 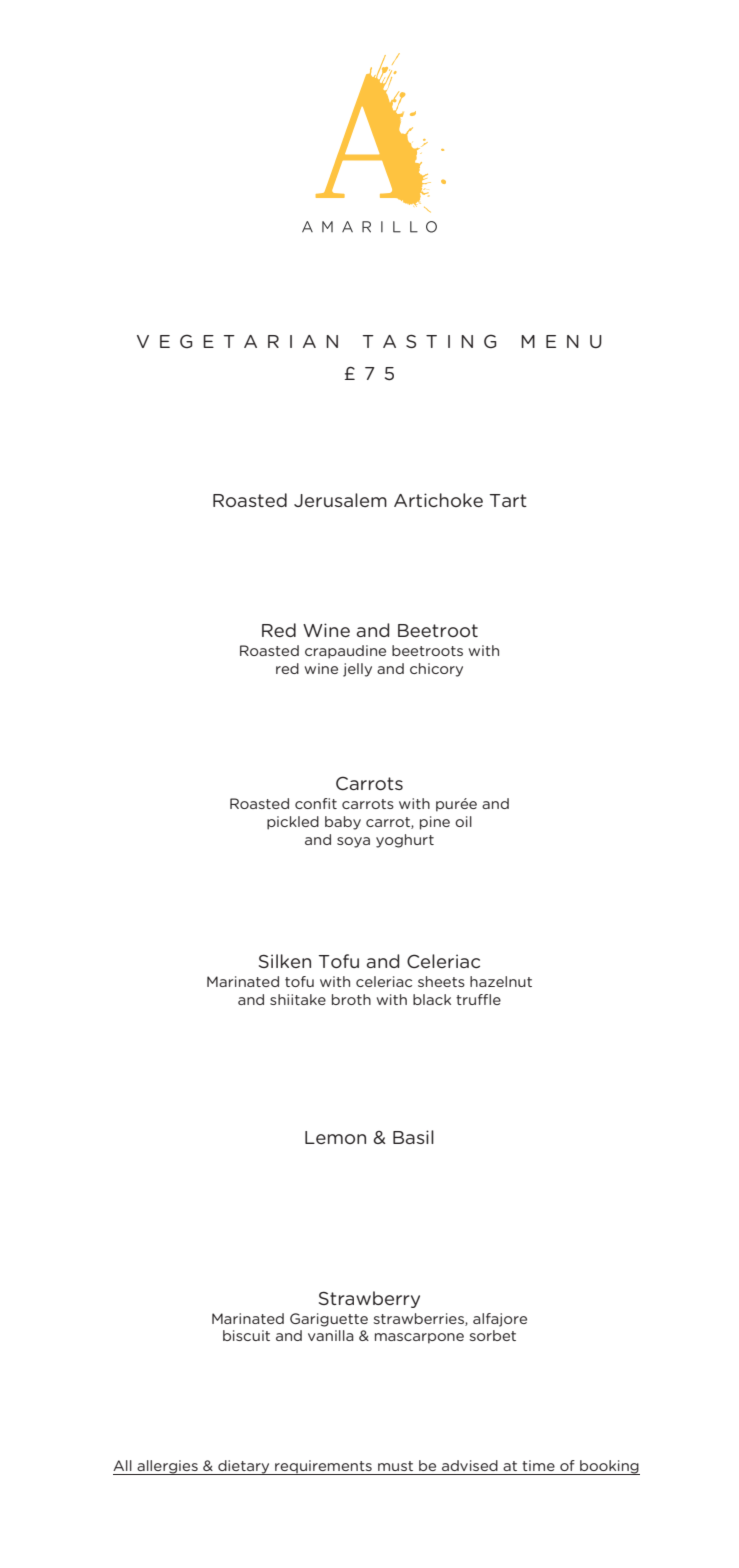 I want to click on must, so click(x=395, y=1466).
